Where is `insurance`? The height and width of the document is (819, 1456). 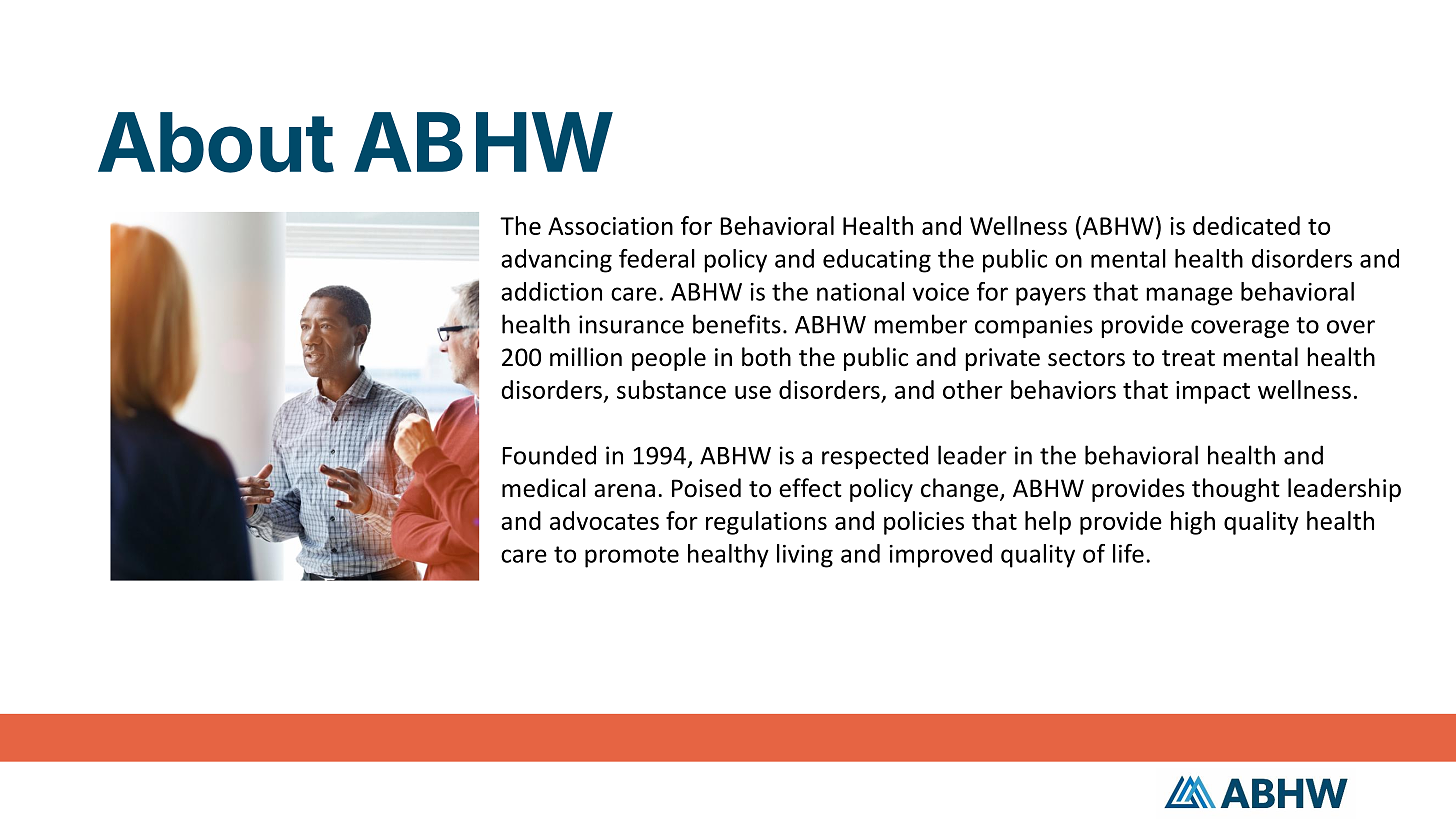 insurance is located at coordinates (631, 324).
